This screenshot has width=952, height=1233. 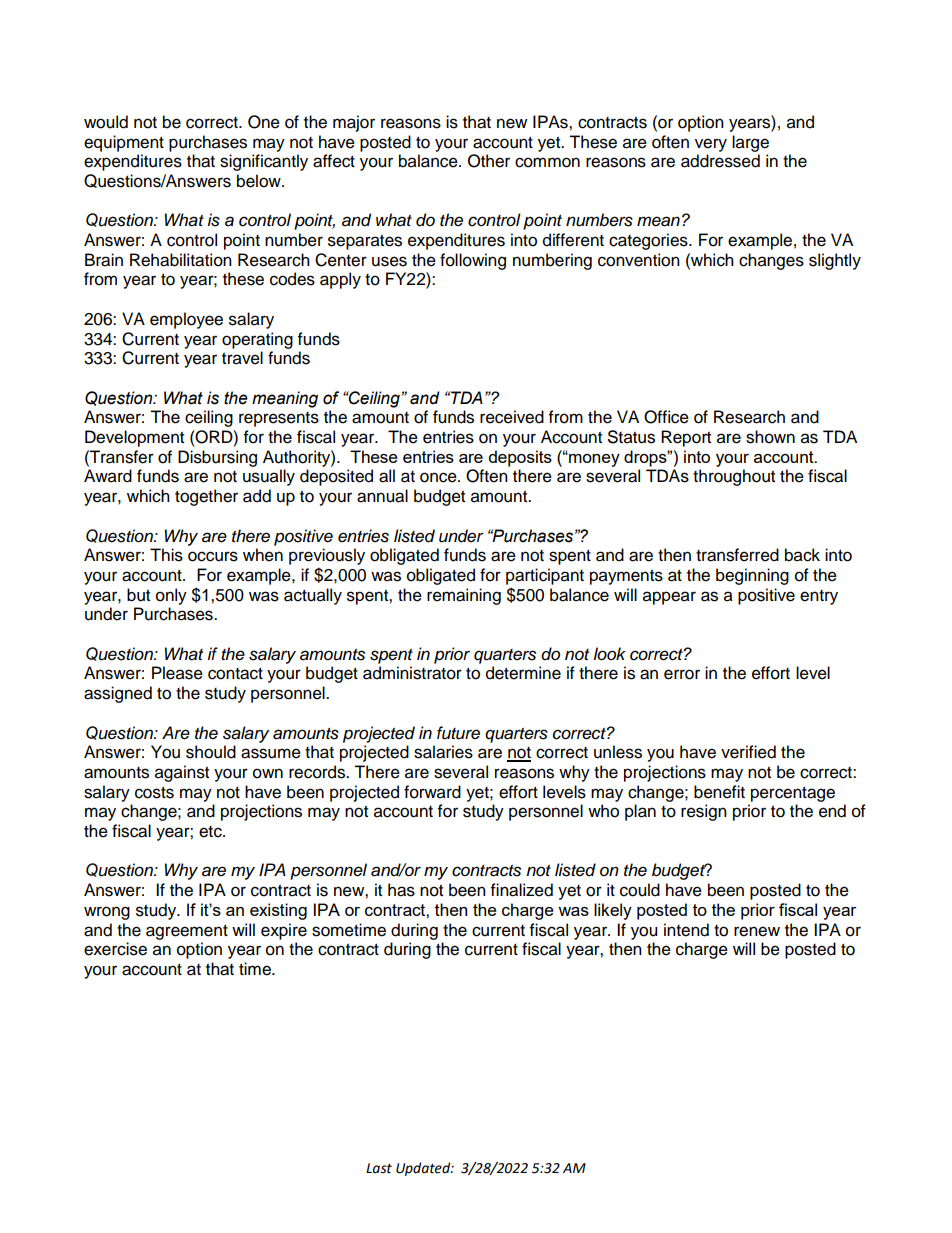 What do you see at coordinates (211, 832) in the screenshot?
I see `etc` at bounding box center [211, 832].
